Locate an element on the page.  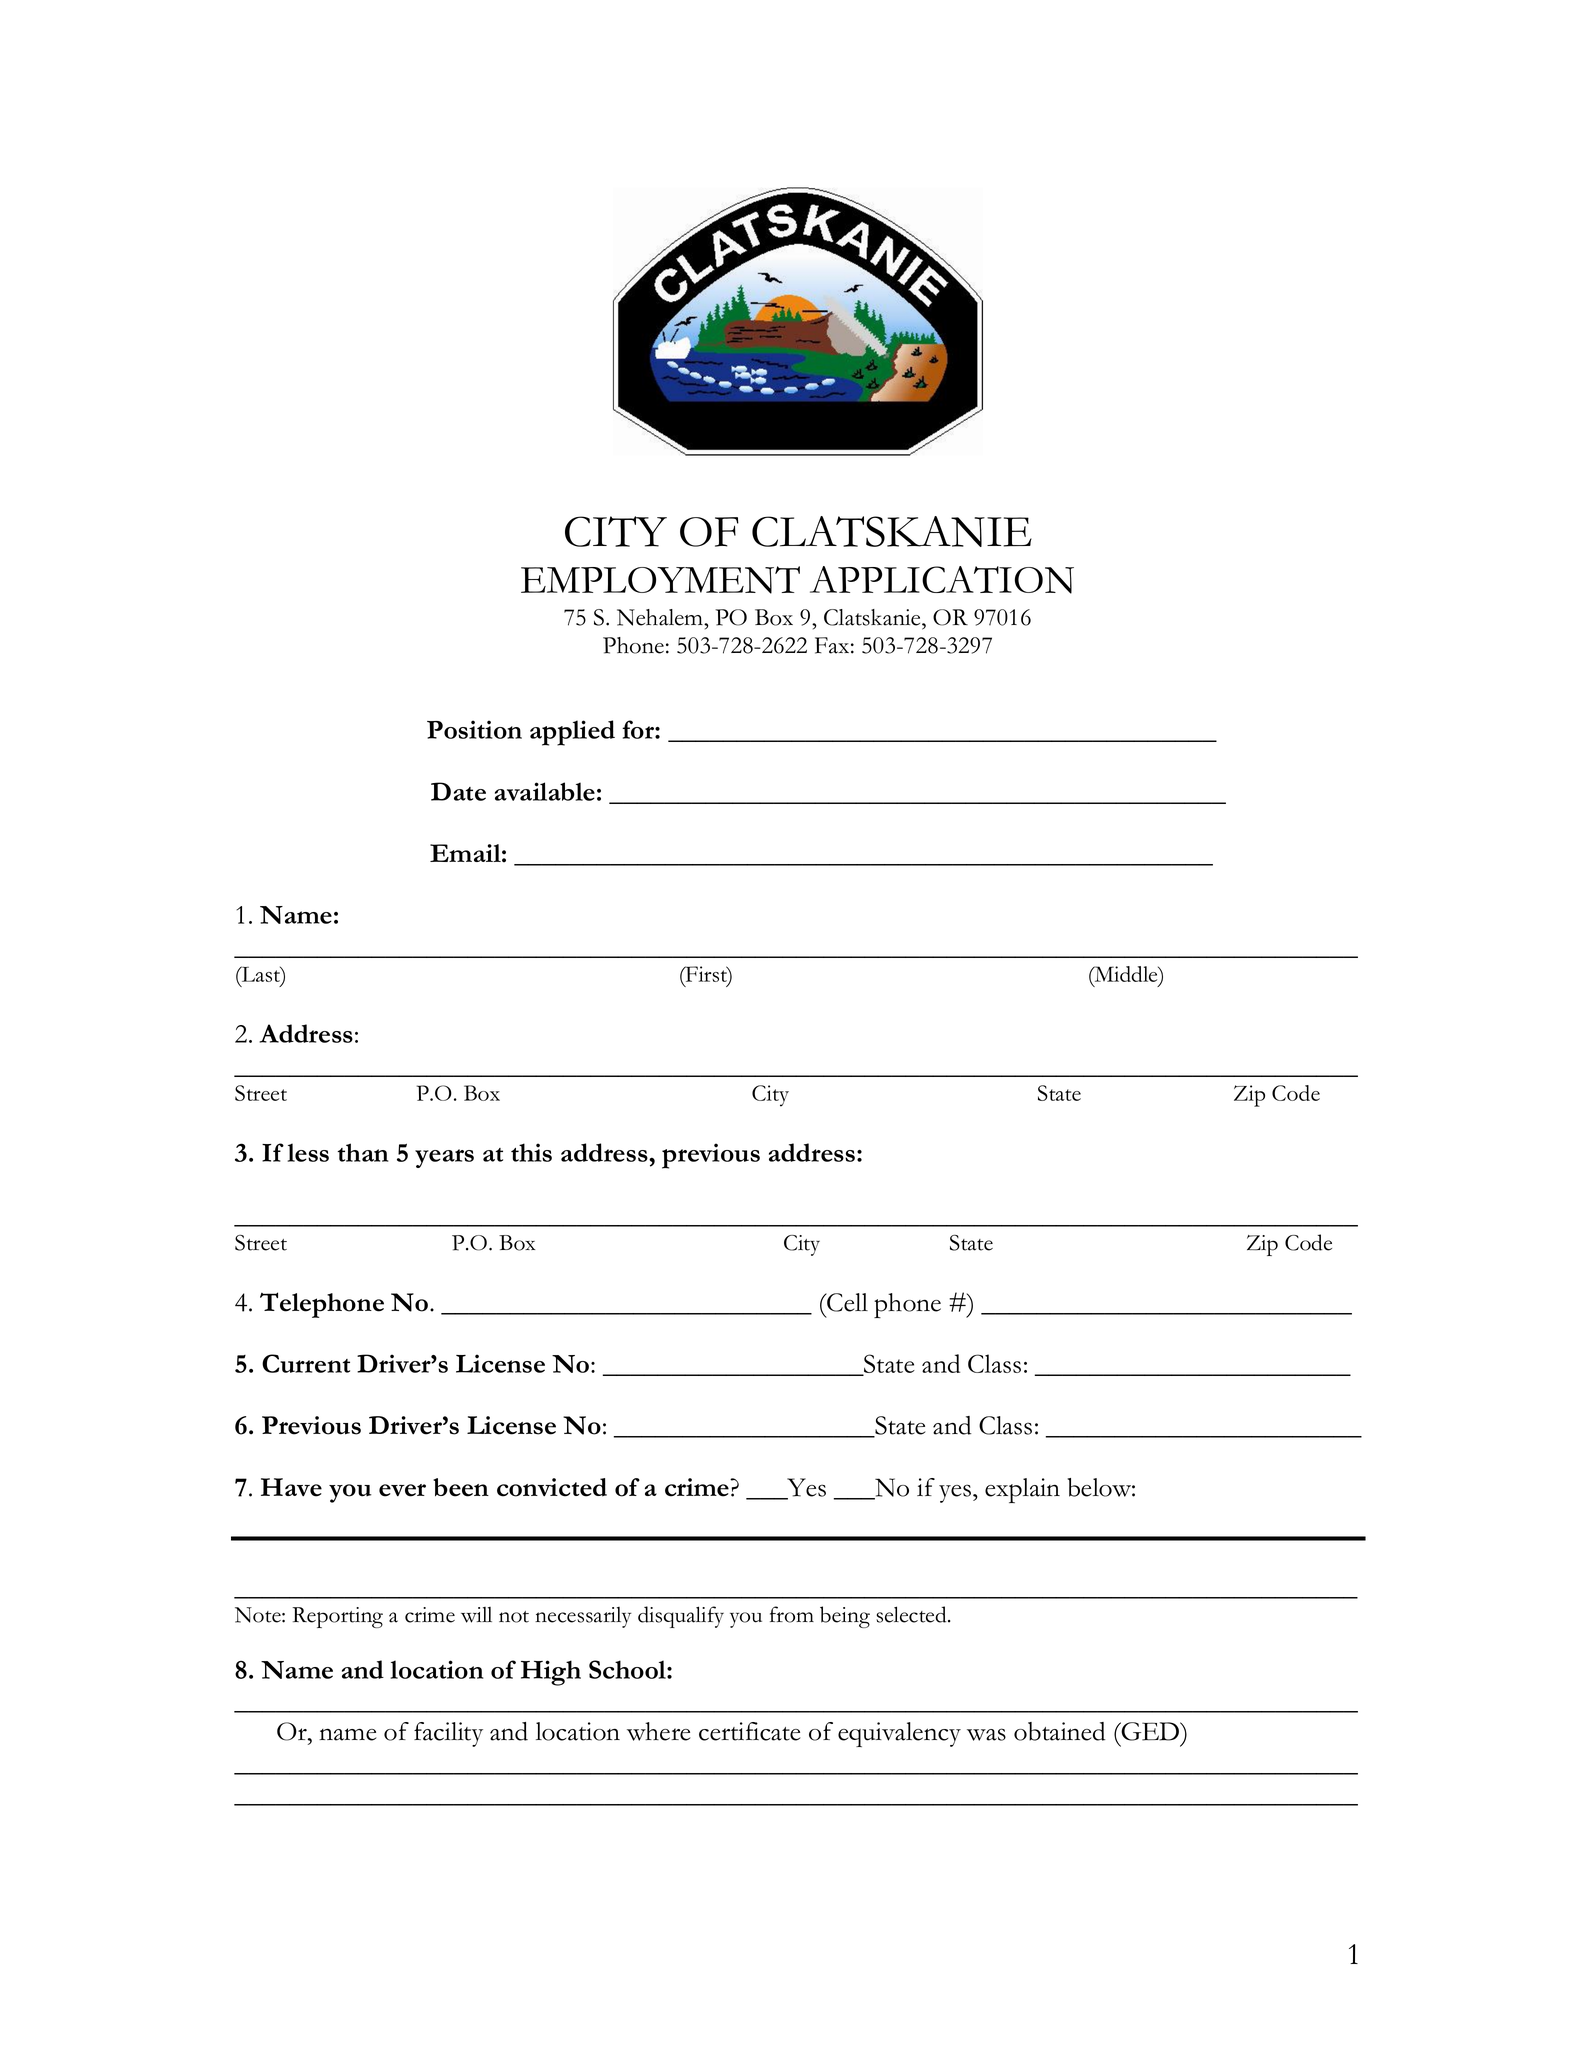
EMPLOYMENT is located at coordinates (660, 580).
